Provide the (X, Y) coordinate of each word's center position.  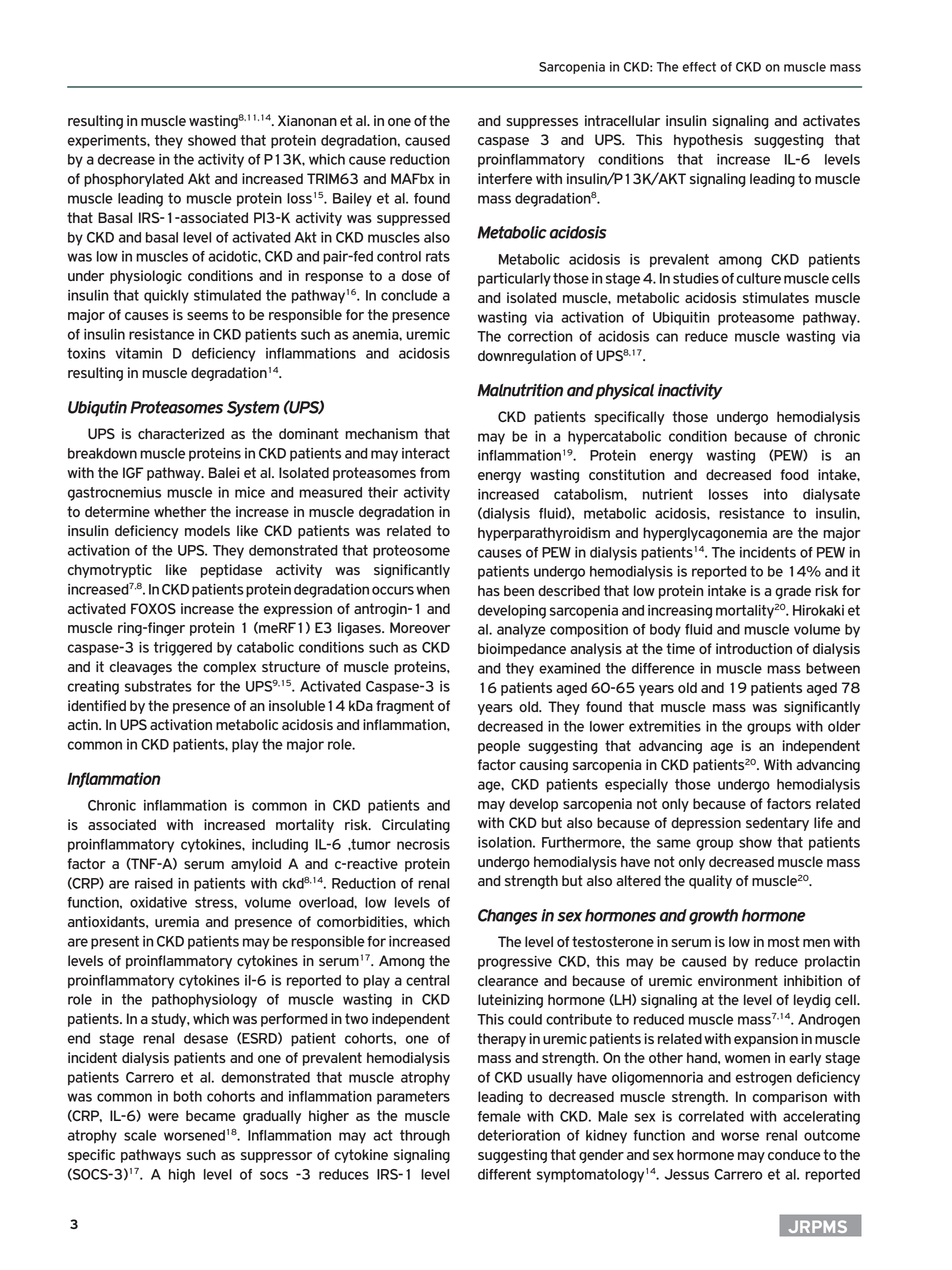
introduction (754, 648)
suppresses (542, 123)
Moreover (420, 627)
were (163, 1117)
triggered (183, 649)
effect (699, 67)
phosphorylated (134, 180)
